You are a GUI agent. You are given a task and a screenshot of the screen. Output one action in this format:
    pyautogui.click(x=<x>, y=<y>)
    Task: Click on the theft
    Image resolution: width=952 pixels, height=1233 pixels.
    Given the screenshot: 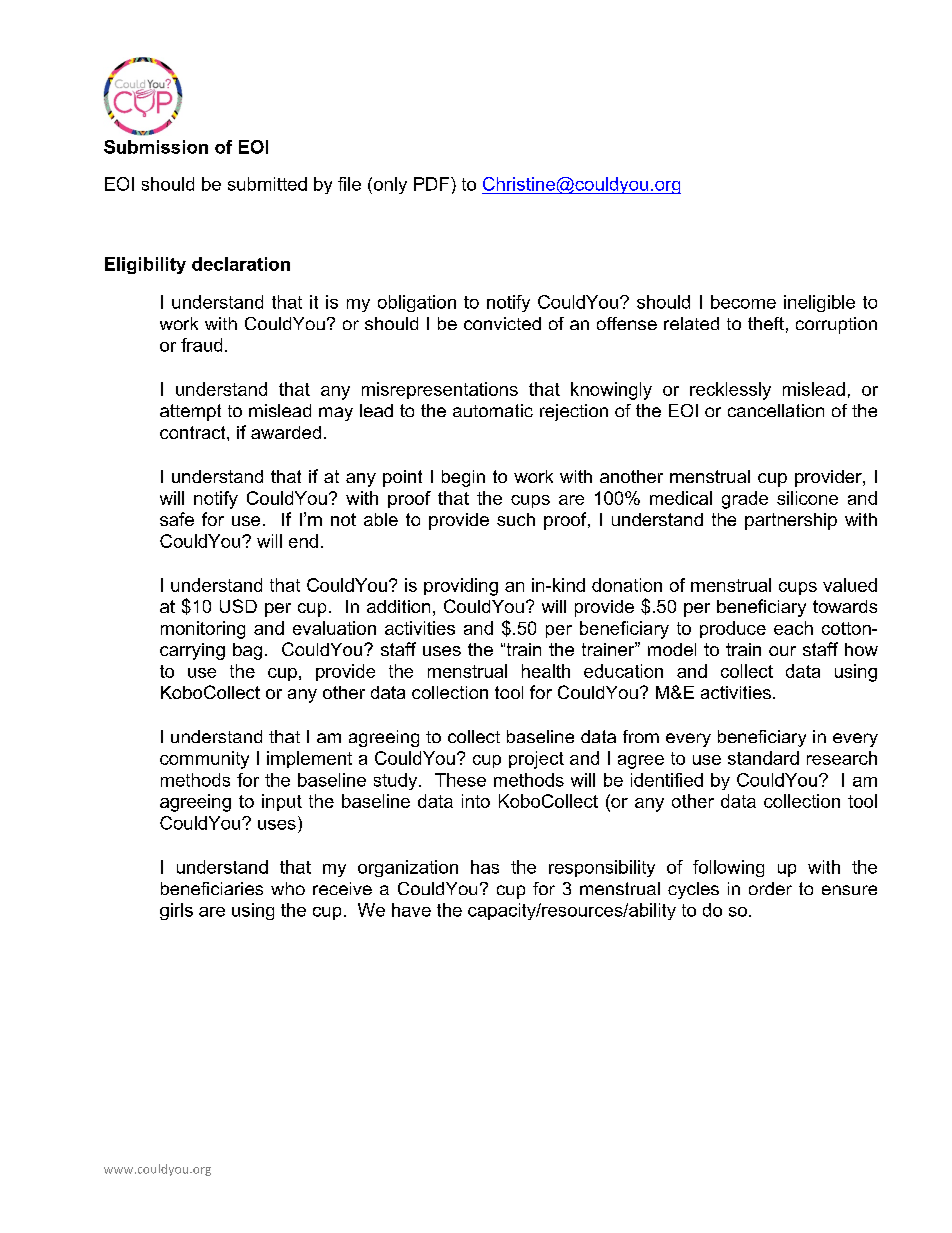 What is the action you would take?
    pyautogui.click(x=766, y=323)
